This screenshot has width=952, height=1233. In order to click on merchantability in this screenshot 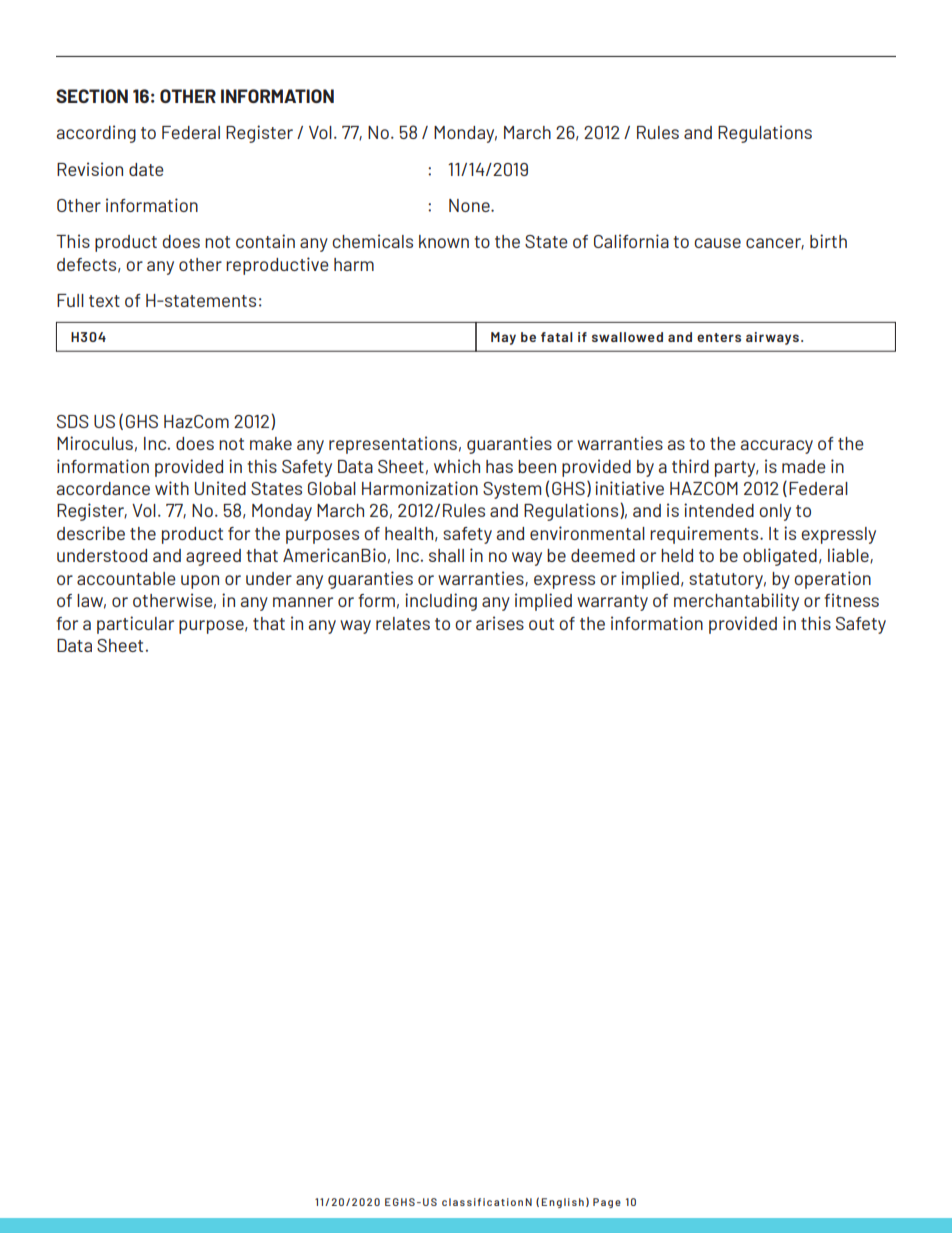, I will do `click(736, 602)`.
